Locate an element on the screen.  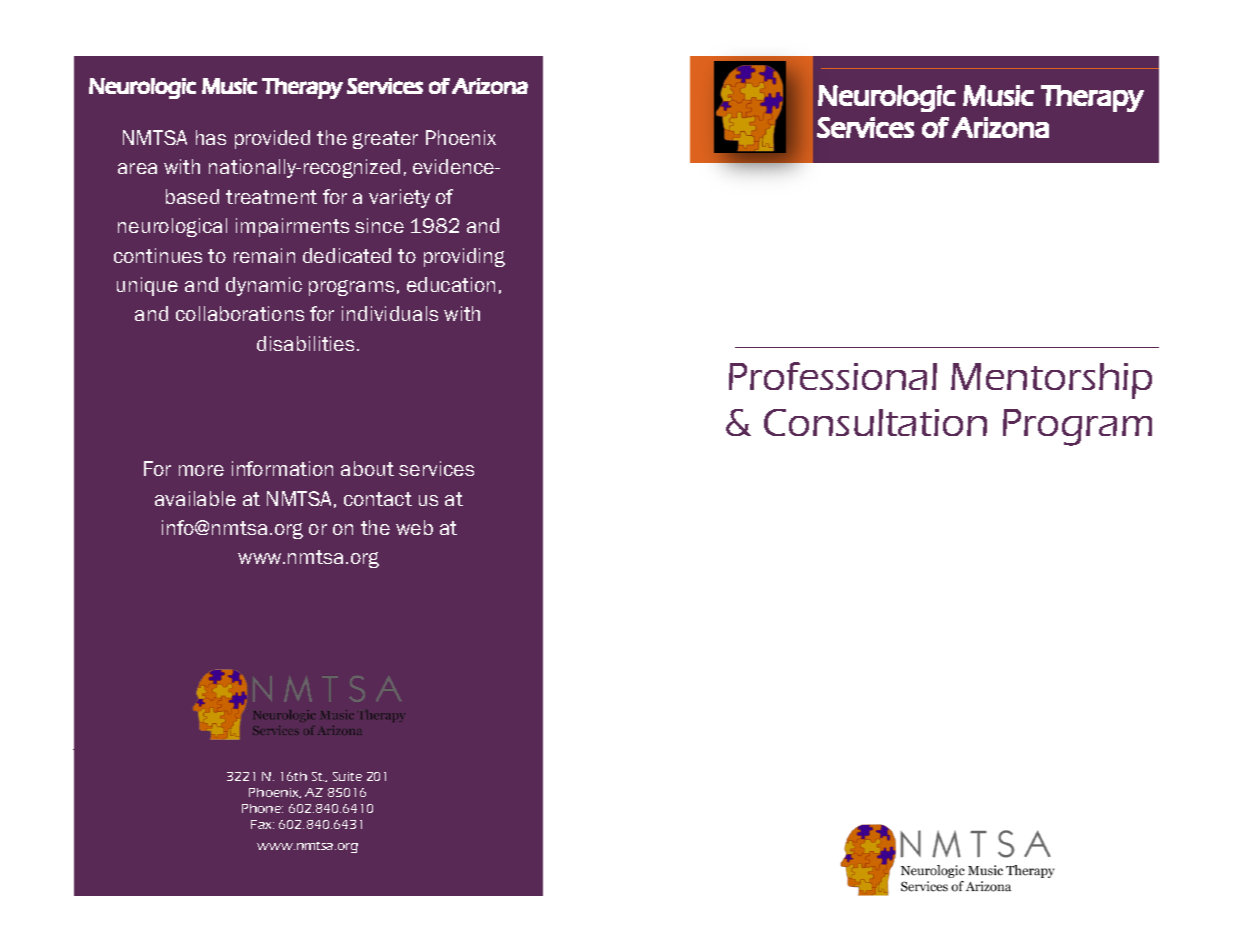
provided is located at coordinates (272, 139).
